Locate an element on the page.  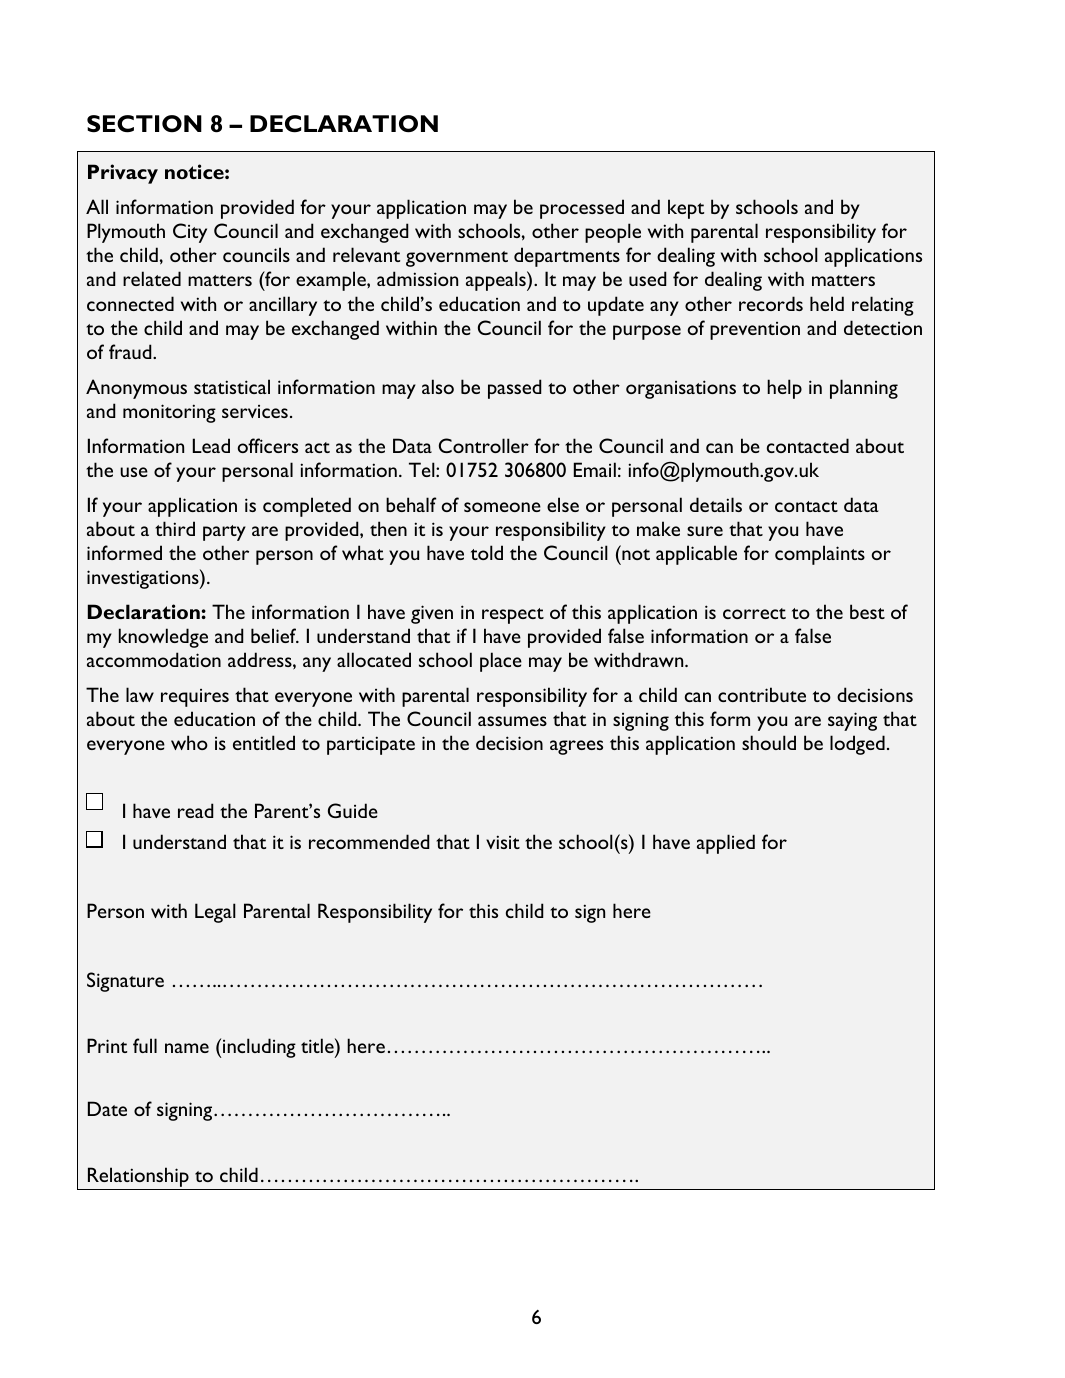
kept is located at coordinates (686, 209).
